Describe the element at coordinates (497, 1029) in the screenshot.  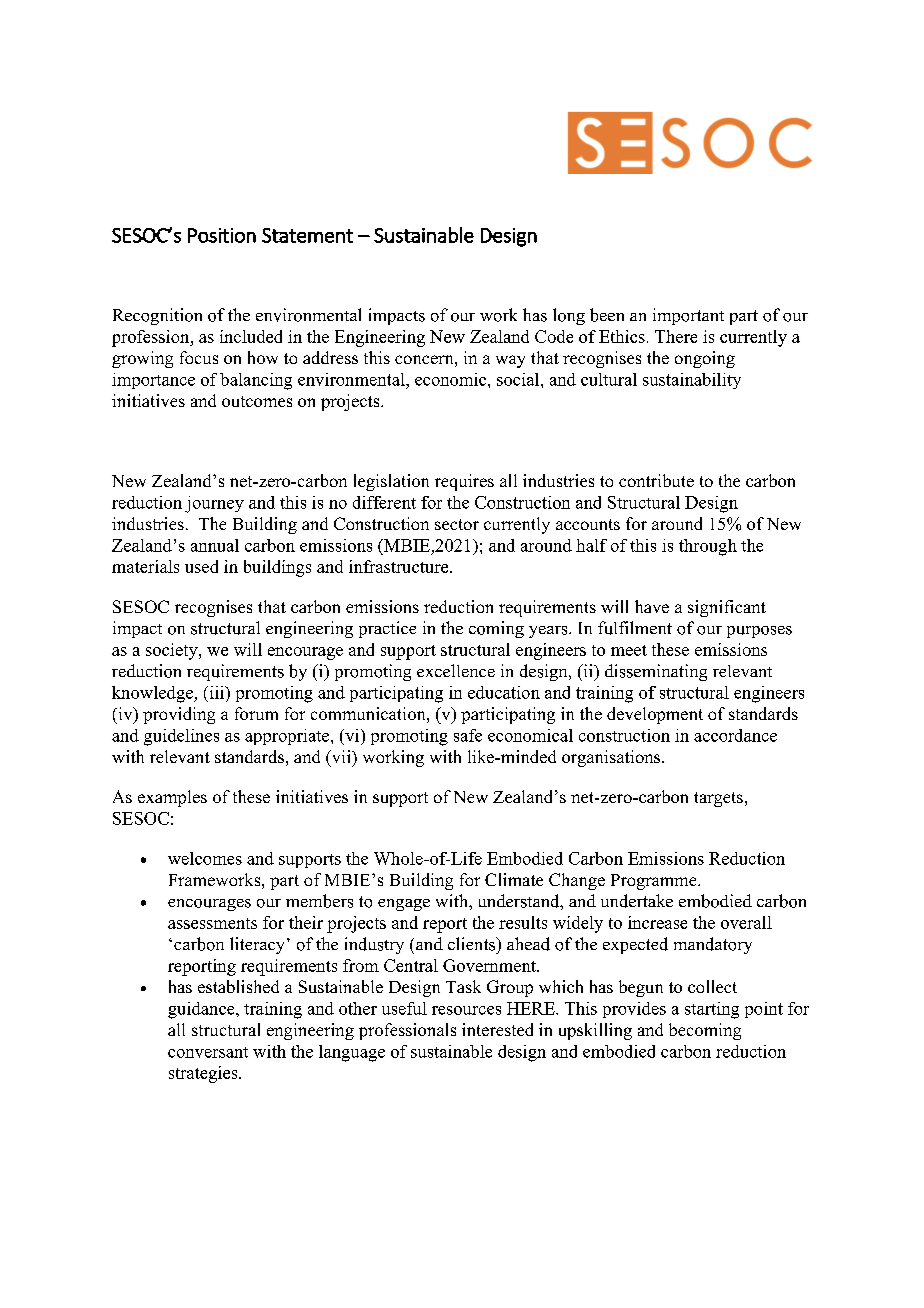
I see `interested` at that location.
